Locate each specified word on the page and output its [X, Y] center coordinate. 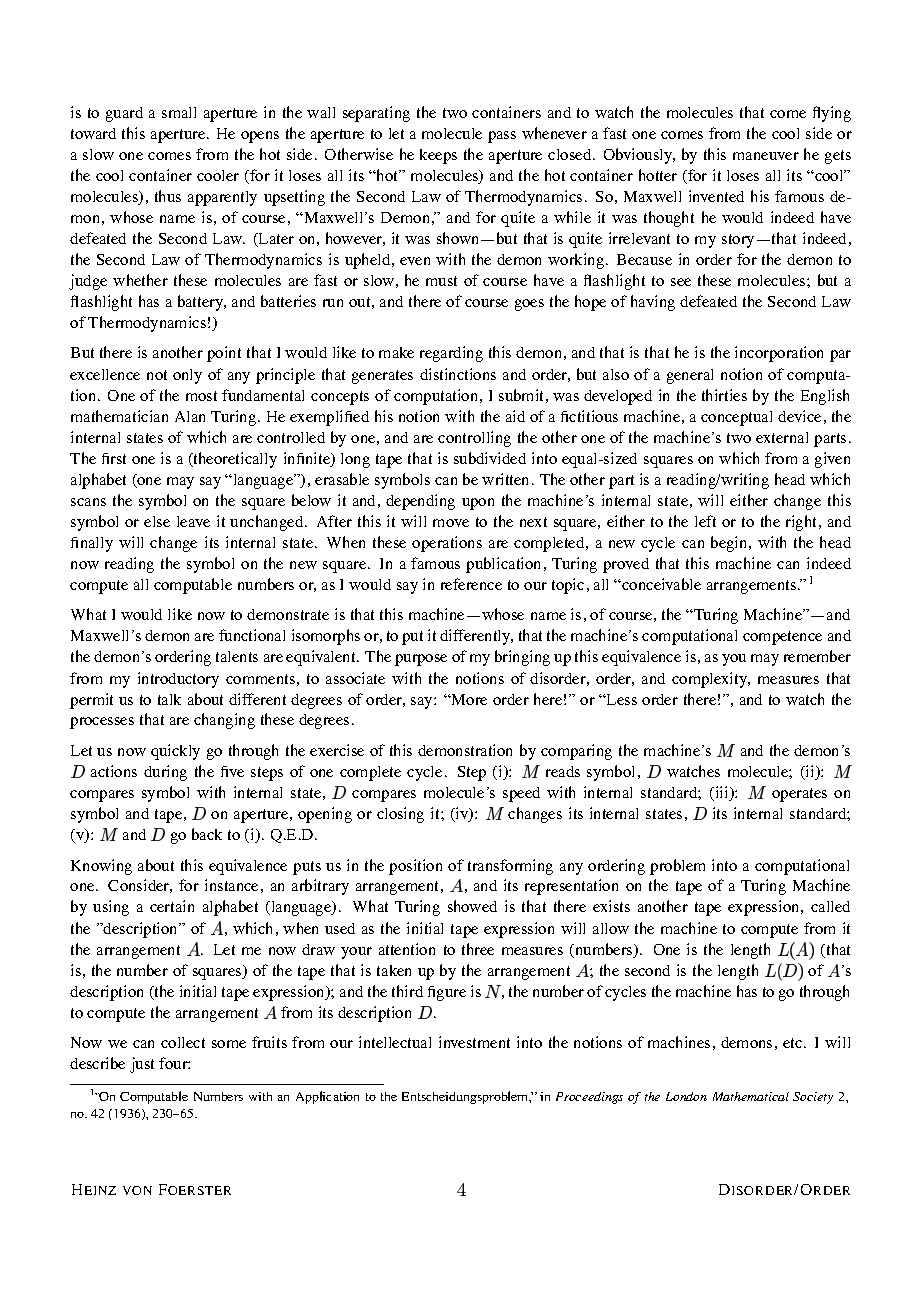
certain [172, 906]
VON [137, 1190]
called [830, 906]
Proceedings [589, 1098]
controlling [474, 439]
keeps [438, 156]
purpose [421, 660]
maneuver [766, 156]
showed [472, 906]
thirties [724, 395]
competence [782, 638]
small [179, 112]
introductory [178, 680]
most [201, 396]
